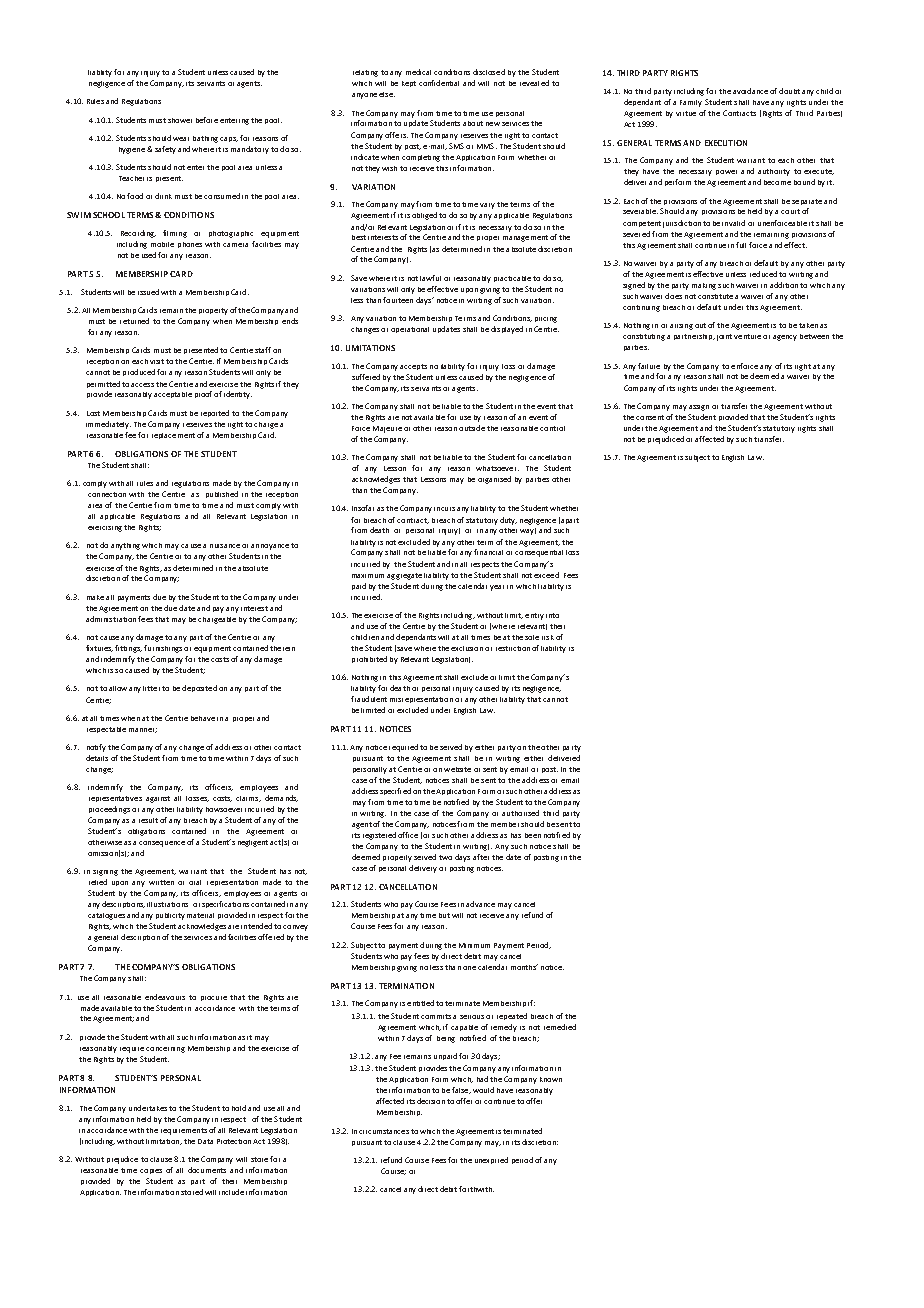 The width and height of the screenshot is (924, 1308). What do you see at coordinates (151, 1171) in the screenshot?
I see `copies` at bounding box center [151, 1171].
